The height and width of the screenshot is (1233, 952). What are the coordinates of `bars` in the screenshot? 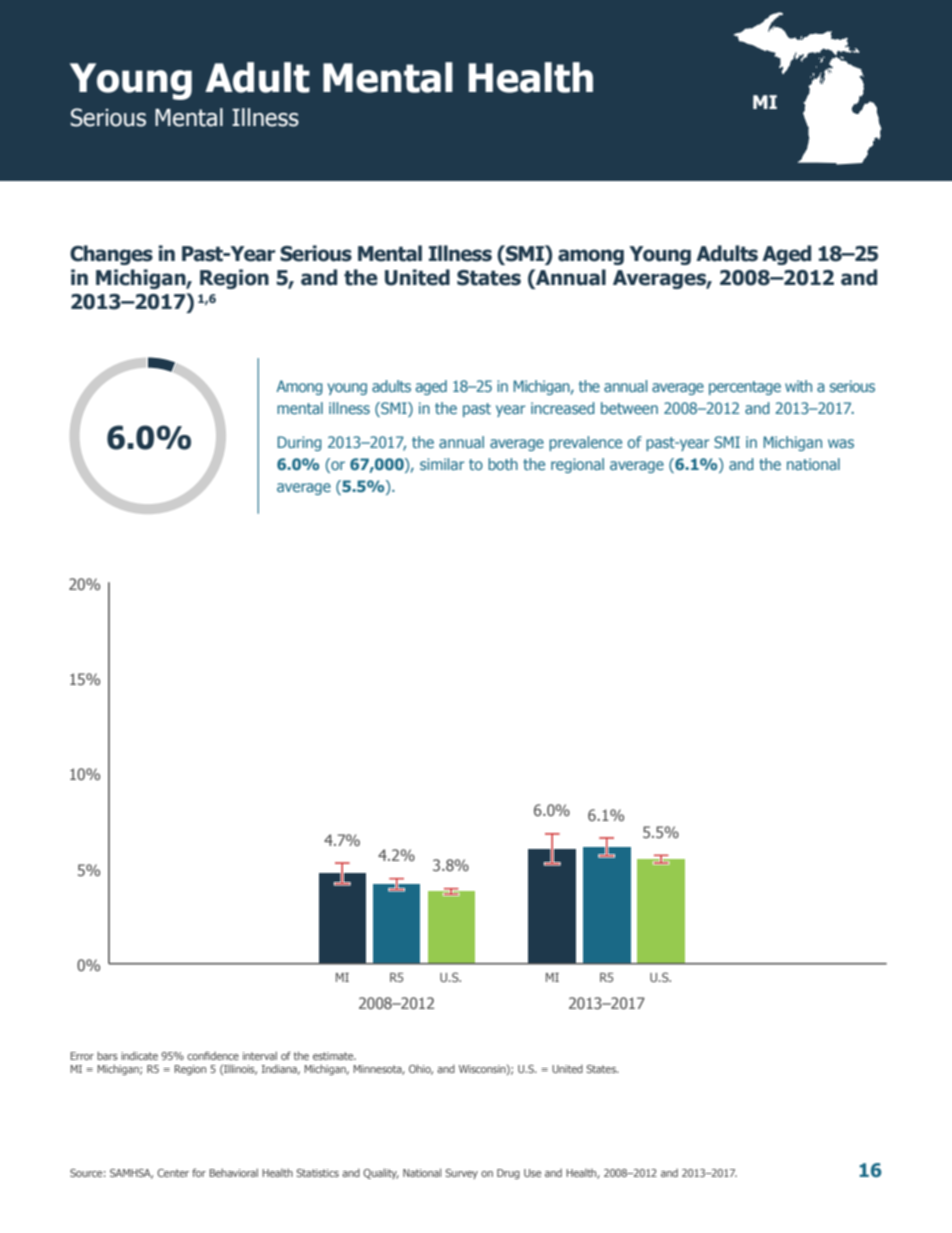 It's located at (107, 1056).
